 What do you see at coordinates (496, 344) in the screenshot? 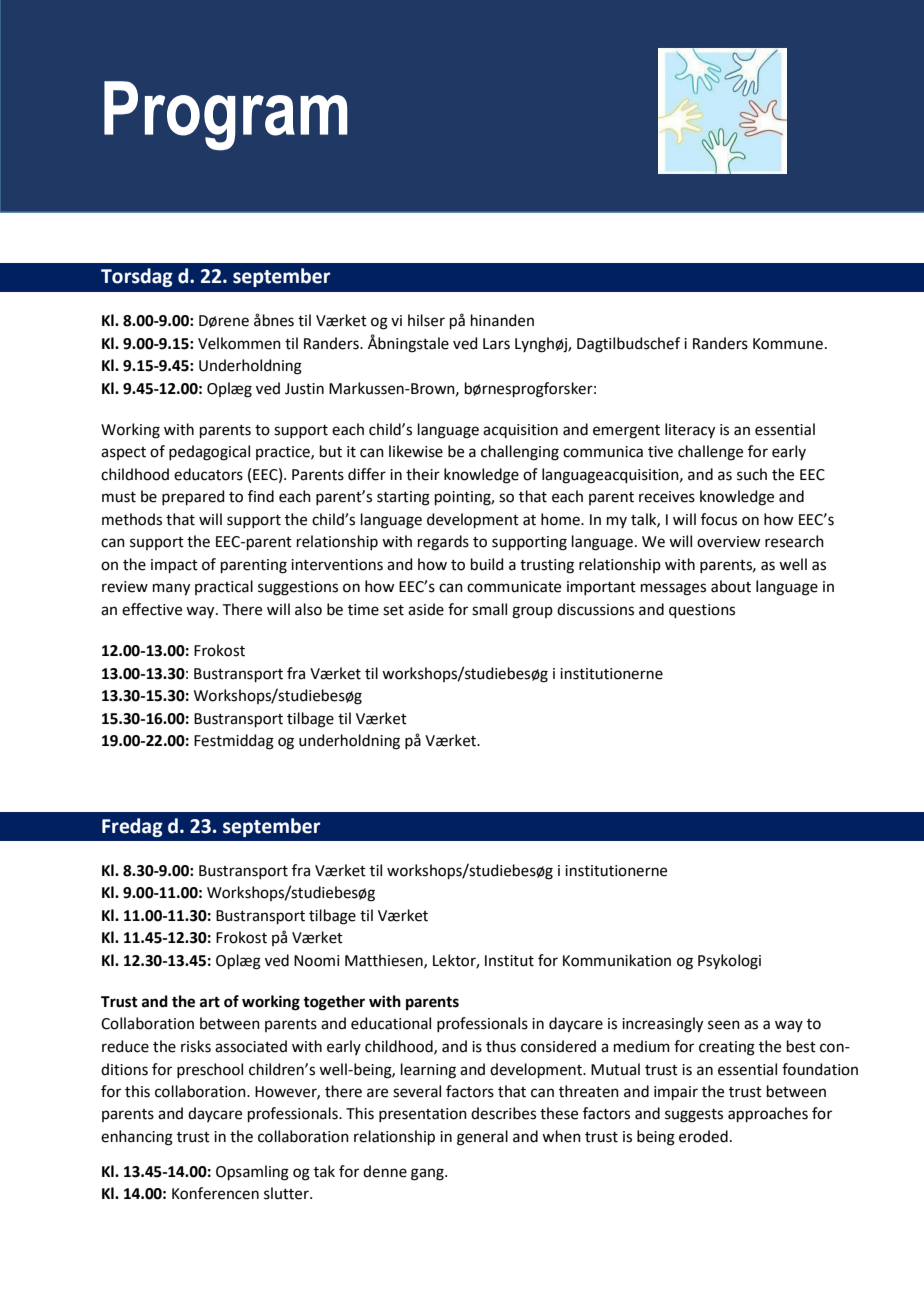
I see `Lars` at bounding box center [496, 344].
